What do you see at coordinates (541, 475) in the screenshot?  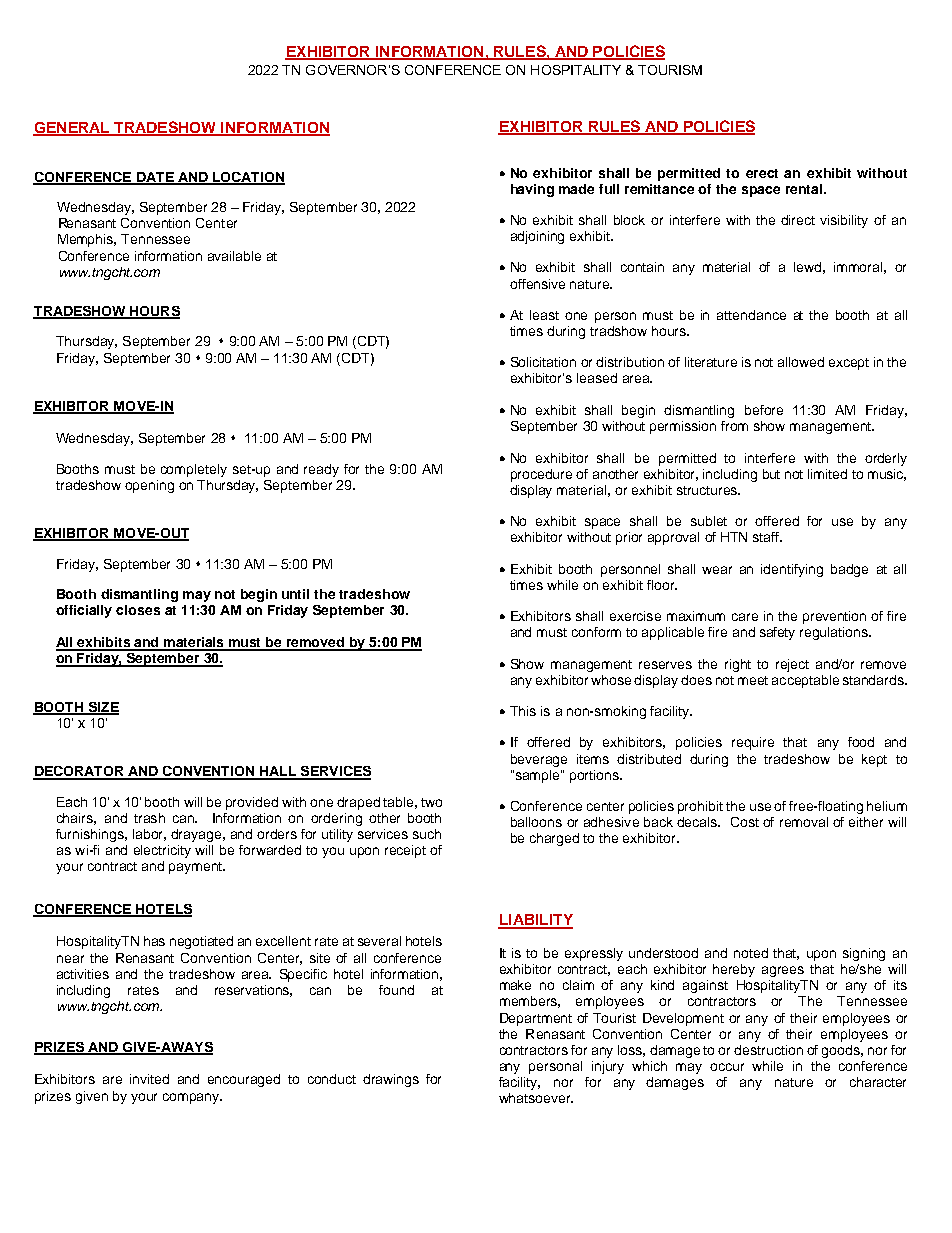 I see `procedure` at bounding box center [541, 475].
